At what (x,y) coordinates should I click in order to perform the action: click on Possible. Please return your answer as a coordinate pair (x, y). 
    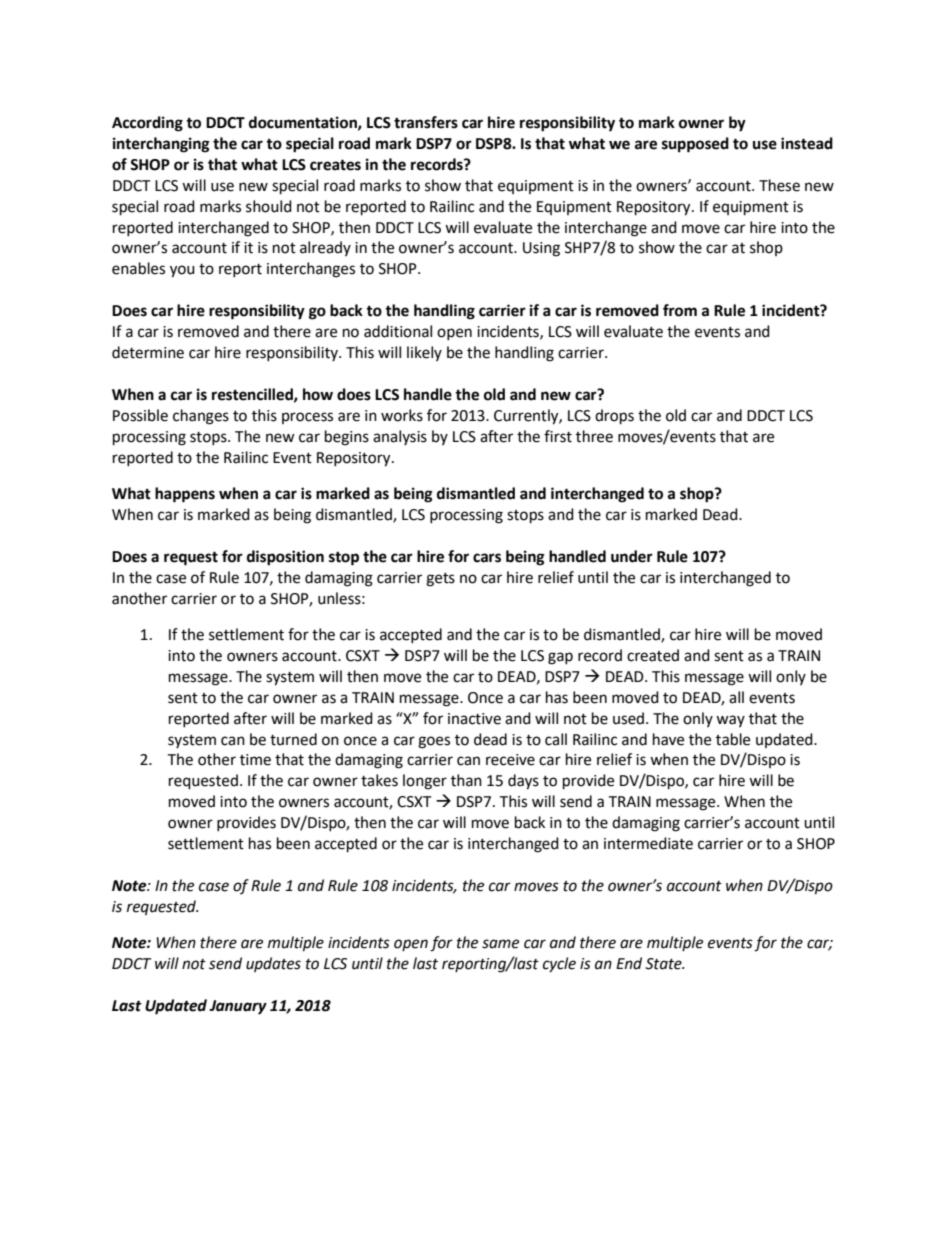
    Looking at the image, I should click on (140, 415).
